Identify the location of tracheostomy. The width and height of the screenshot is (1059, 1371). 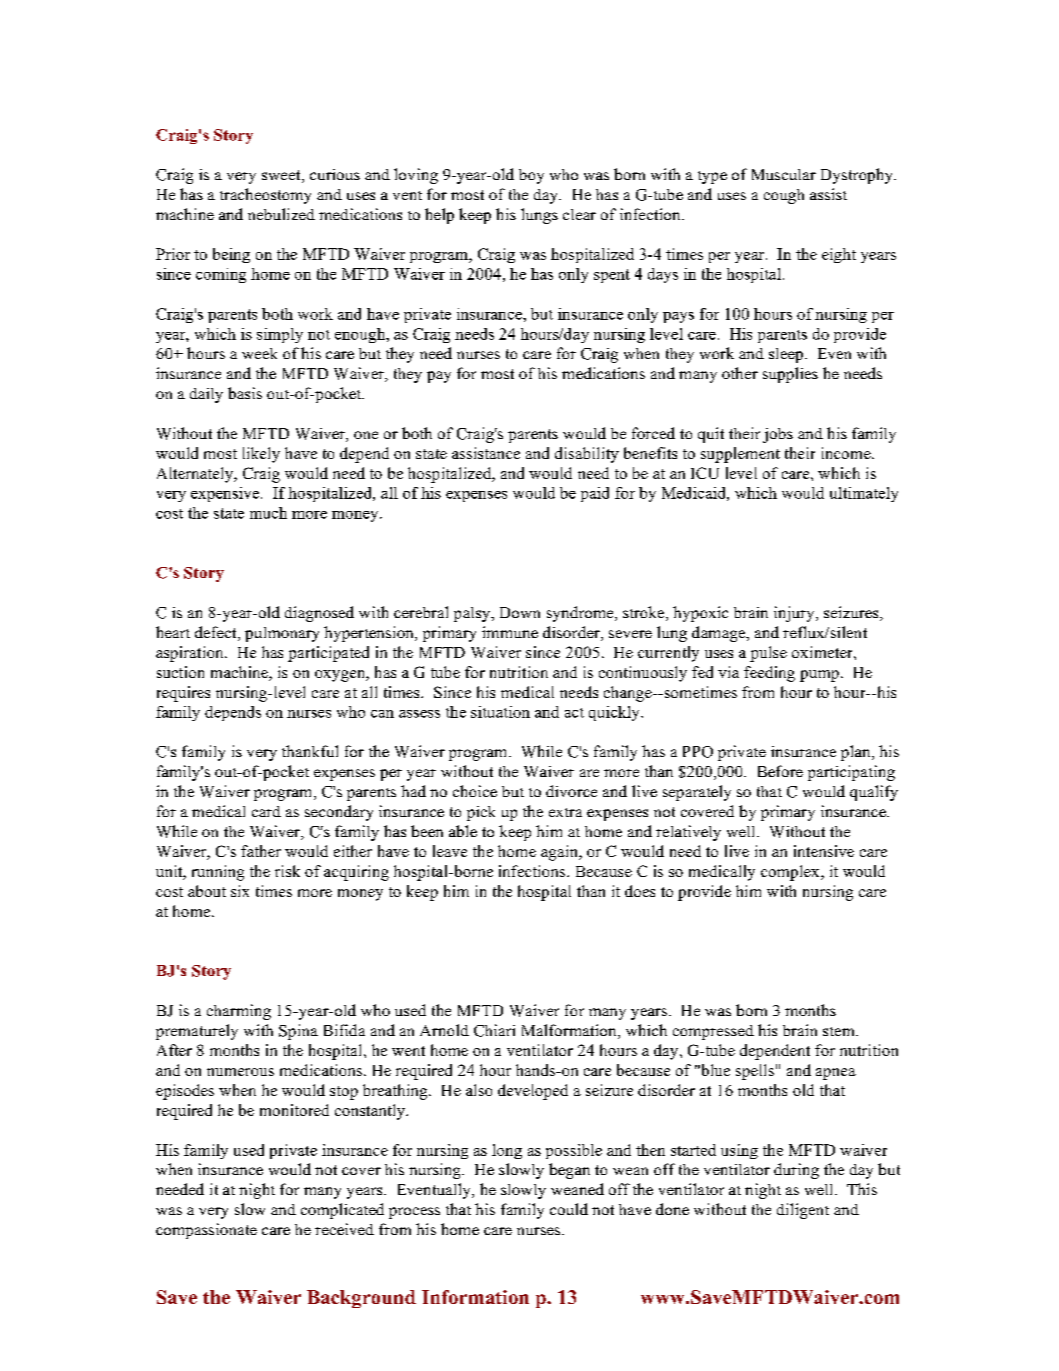
(265, 196).
